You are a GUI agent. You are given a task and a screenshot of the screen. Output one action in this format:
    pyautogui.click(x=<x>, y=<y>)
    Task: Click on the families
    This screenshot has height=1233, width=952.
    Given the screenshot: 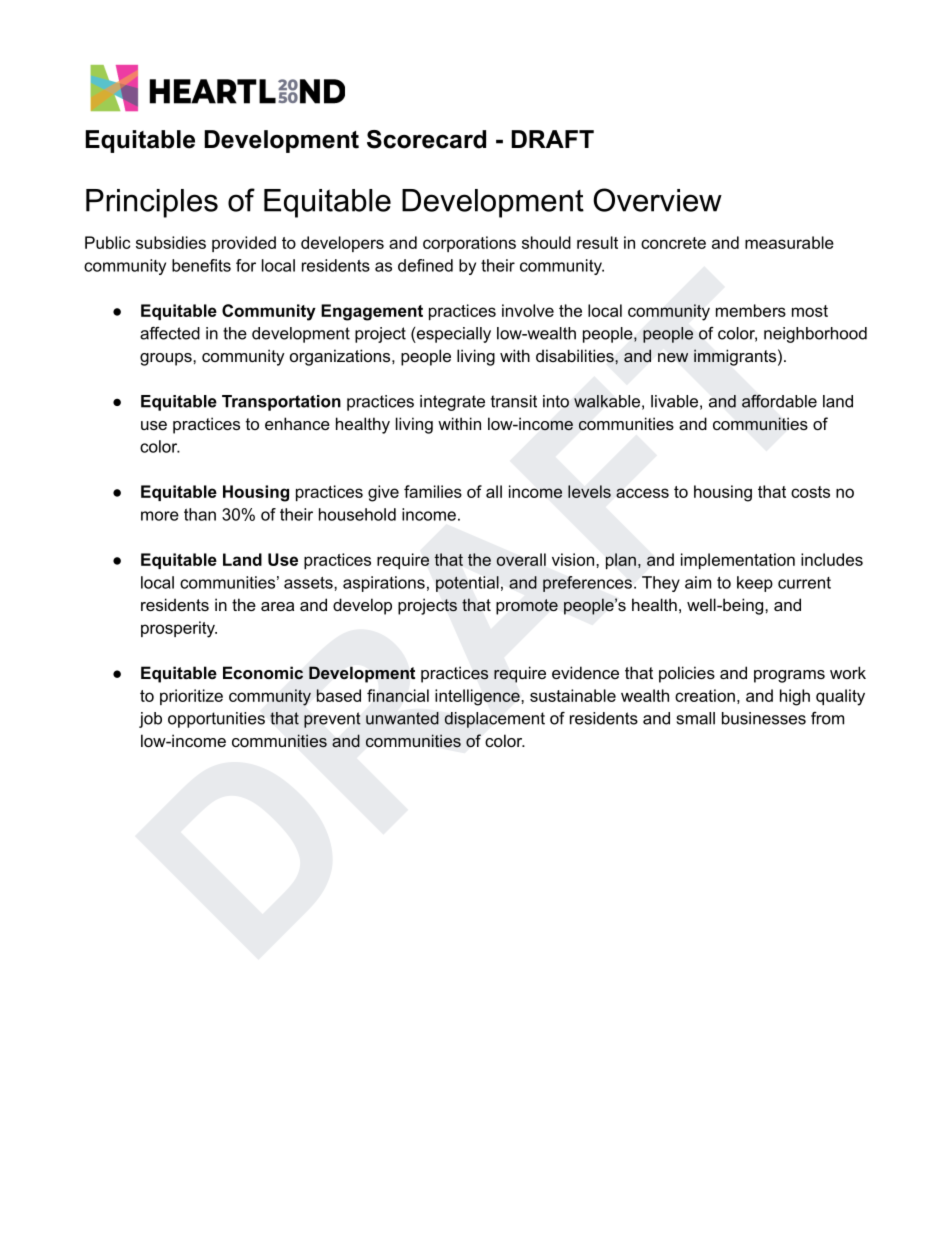 What is the action you would take?
    pyautogui.click(x=433, y=491)
